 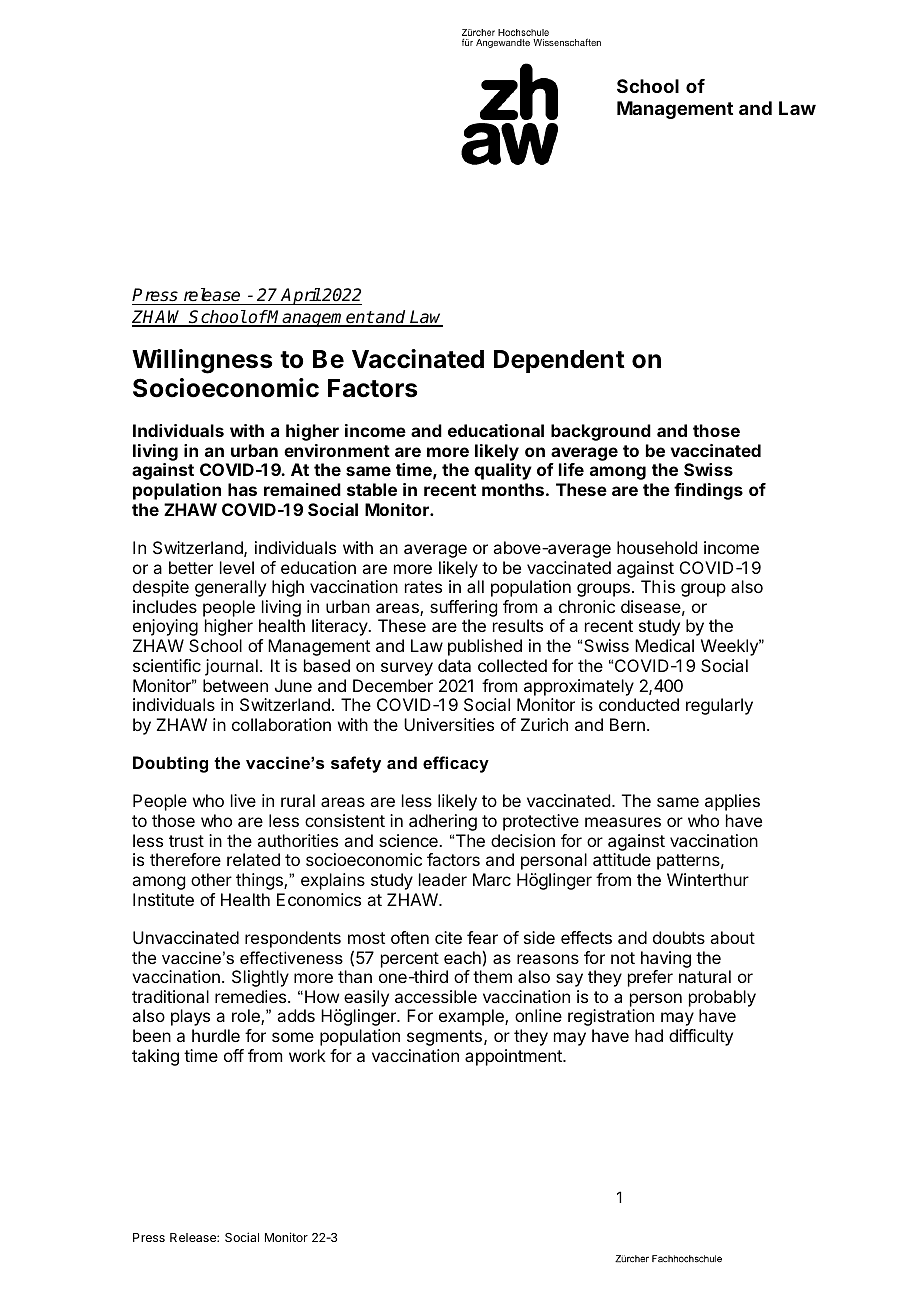 I want to click on Willingness, so click(x=202, y=361).
